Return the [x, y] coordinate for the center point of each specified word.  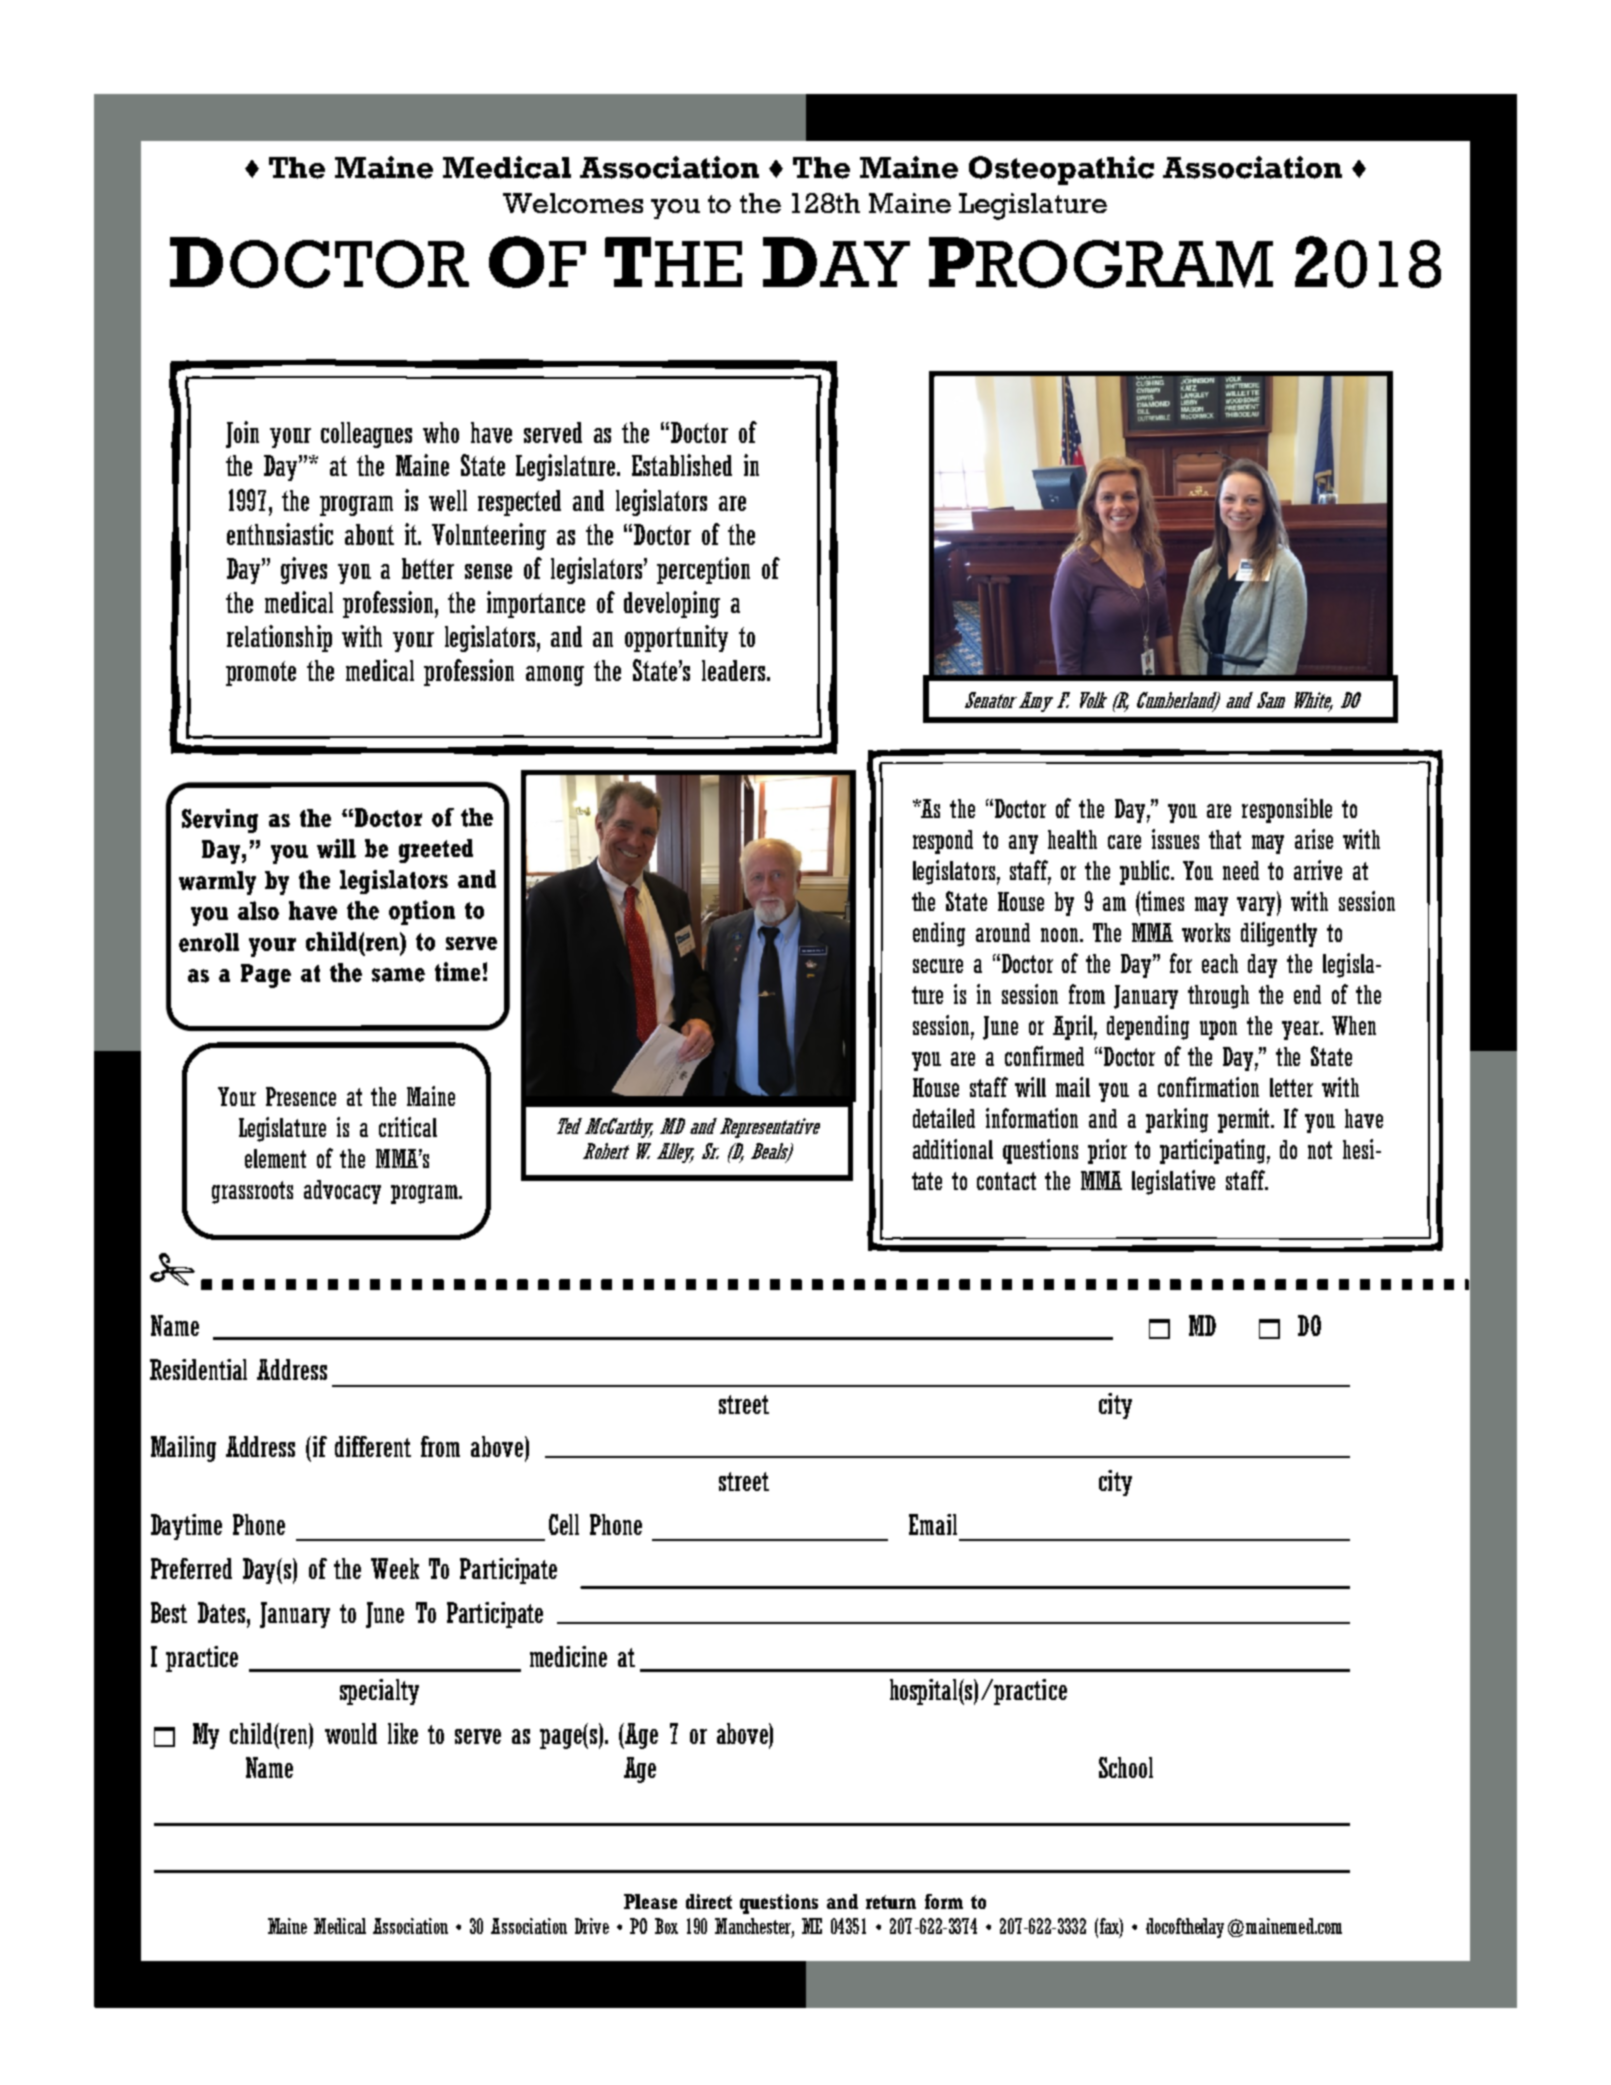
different [373, 1446]
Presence [301, 1096]
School [1126, 1767]
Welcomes [573, 203]
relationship [279, 638]
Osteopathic [1061, 170]
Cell [564, 1524]
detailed [944, 1118]
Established [682, 465]
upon [1218, 1030]
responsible [1287, 810]
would [351, 1733]
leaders [735, 670]
